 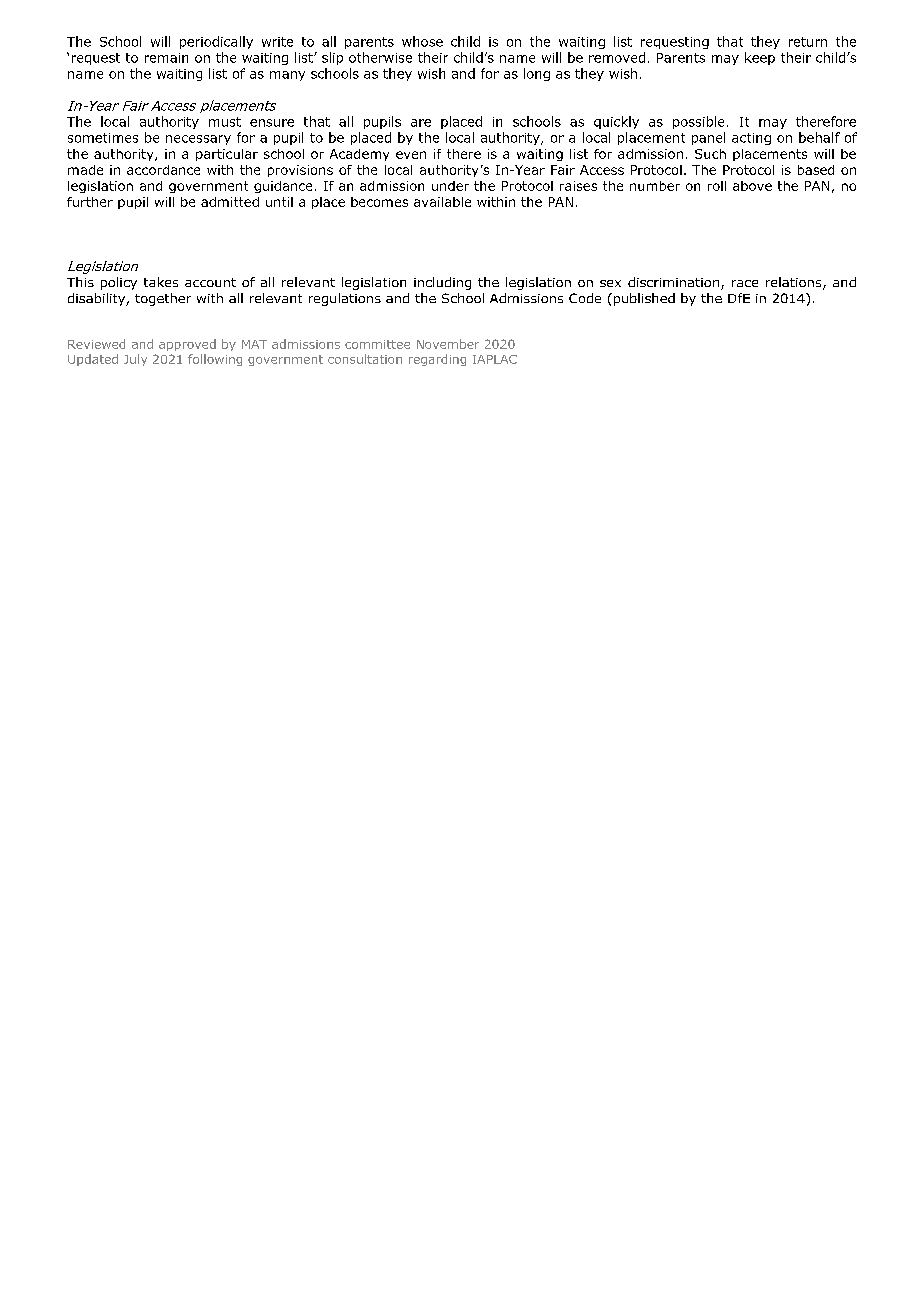 What do you see at coordinates (710, 154) in the screenshot?
I see `Such` at bounding box center [710, 154].
